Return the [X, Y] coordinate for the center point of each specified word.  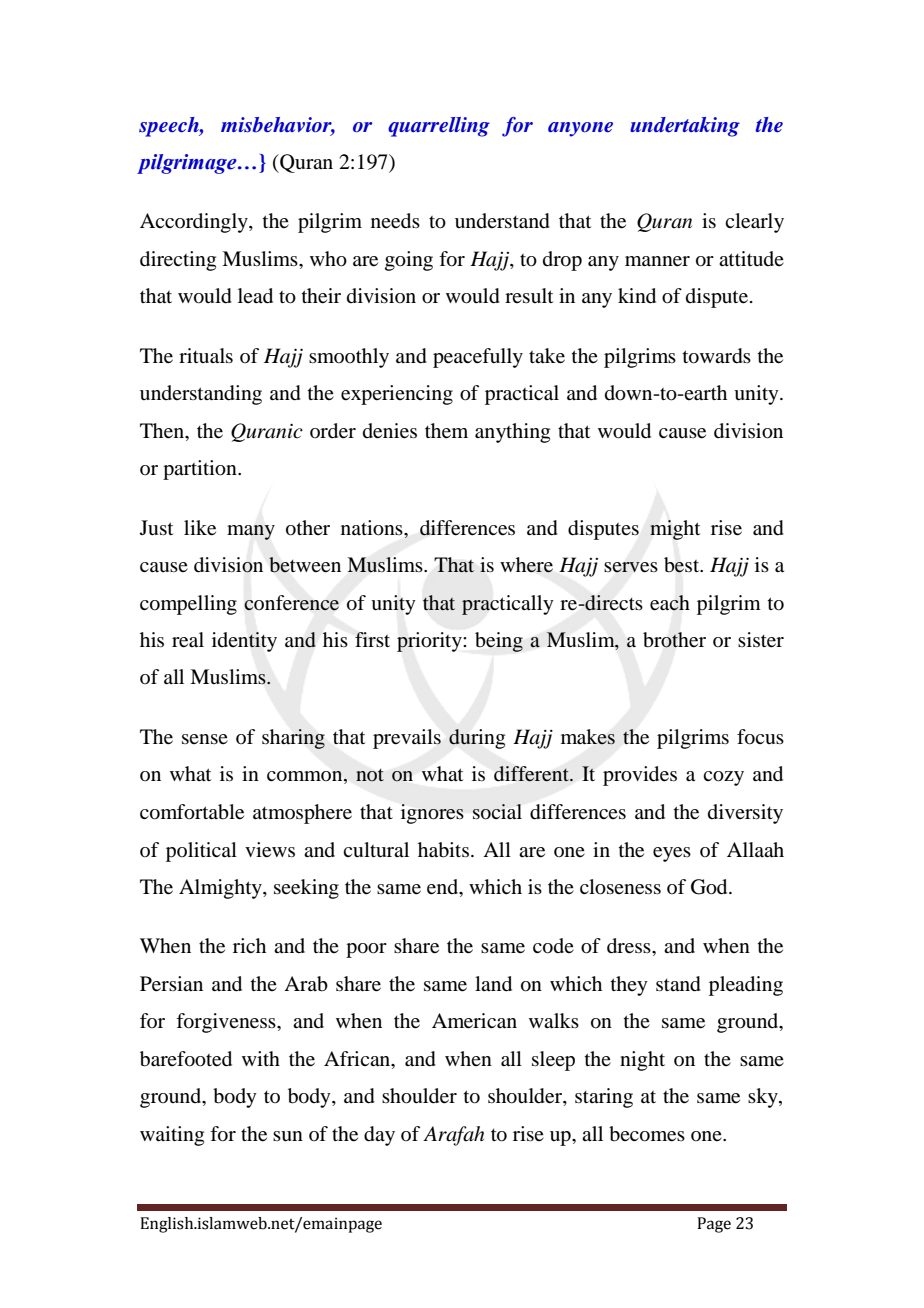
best [683, 565]
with [261, 1058]
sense [205, 739]
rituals [206, 356]
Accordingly [195, 223]
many [251, 532]
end [444, 888]
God [710, 887]
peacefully [478, 358]
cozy [723, 778]
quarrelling [439, 127]
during [477, 739]
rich [249, 945]
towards [717, 356]
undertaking [685, 127]
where [526, 565]
